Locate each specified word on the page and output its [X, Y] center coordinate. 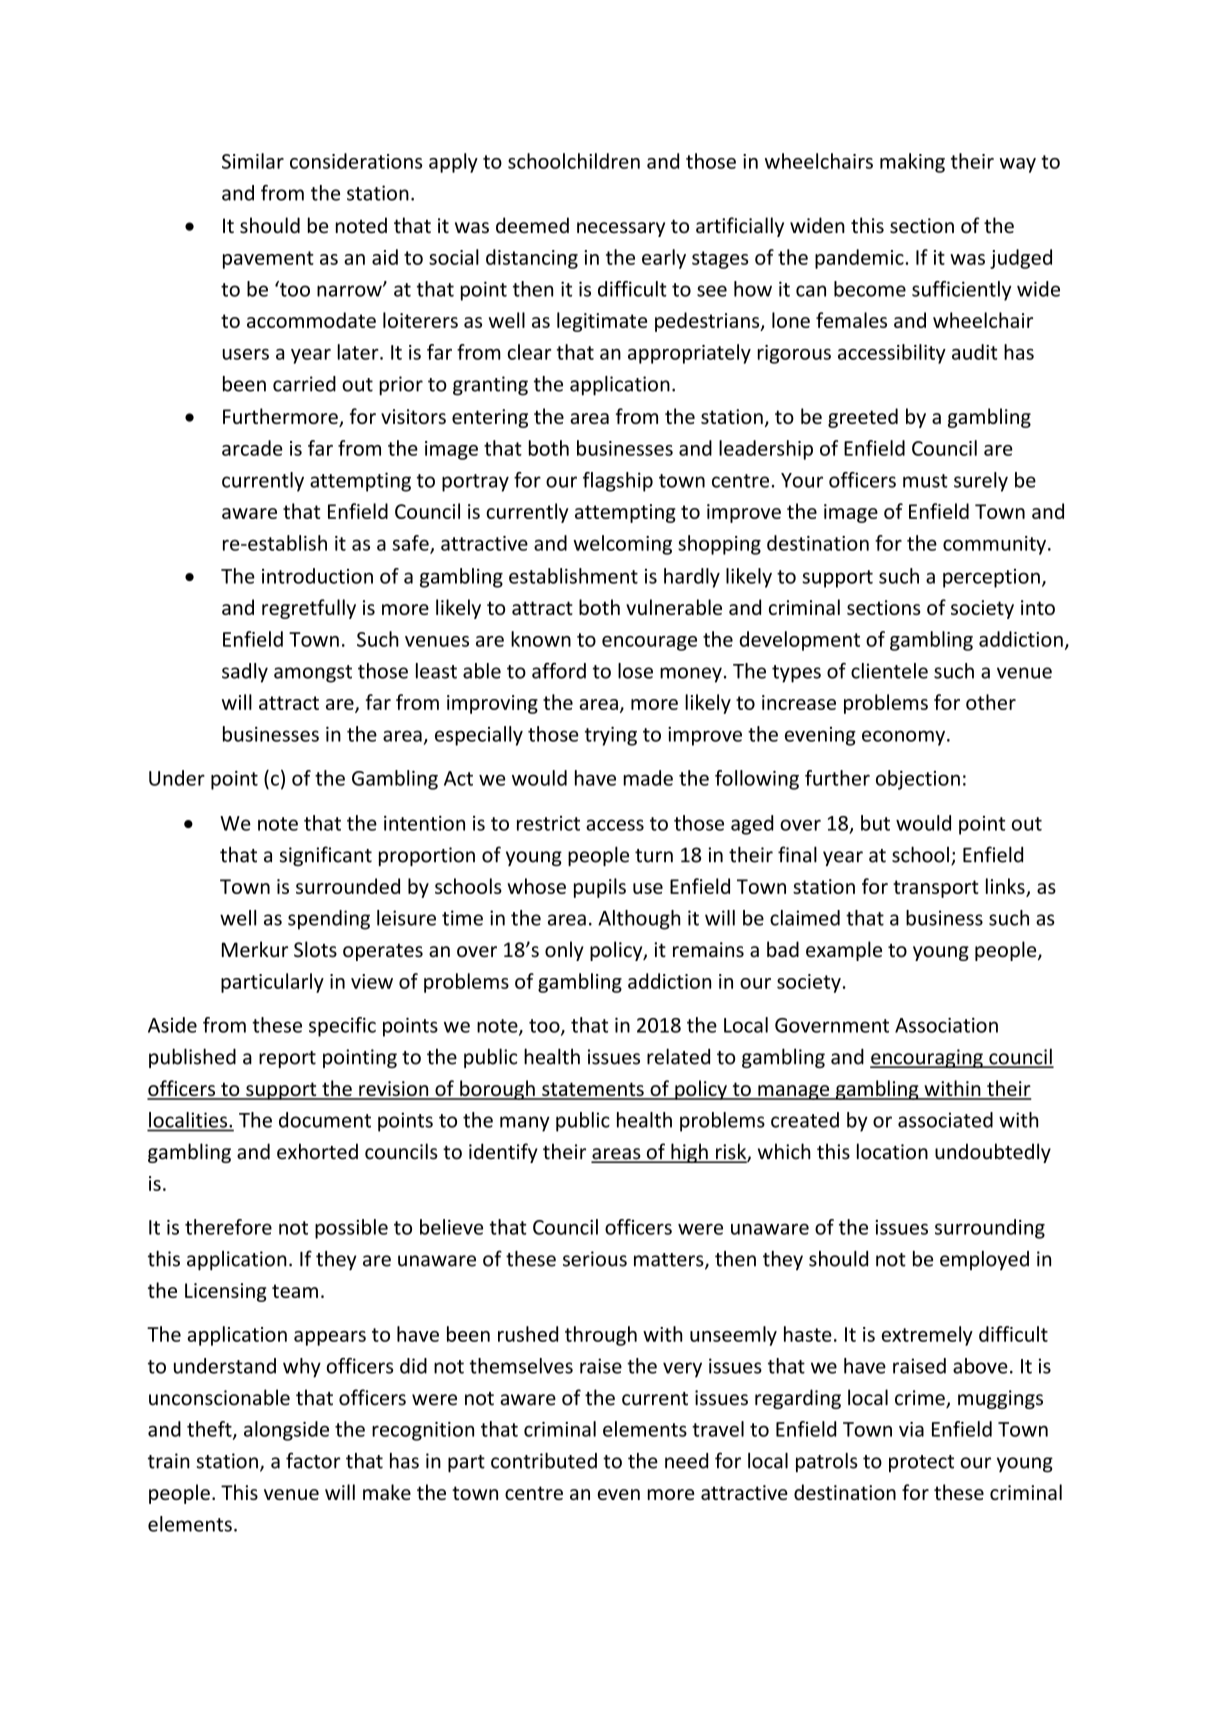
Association [946, 1025]
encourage [649, 643]
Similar [253, 161]
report [287, 1059]
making [912, 163]
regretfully [309, 609]
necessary [621, 229]
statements [593, 1090]
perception [991, 578]
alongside [286, 1431]
